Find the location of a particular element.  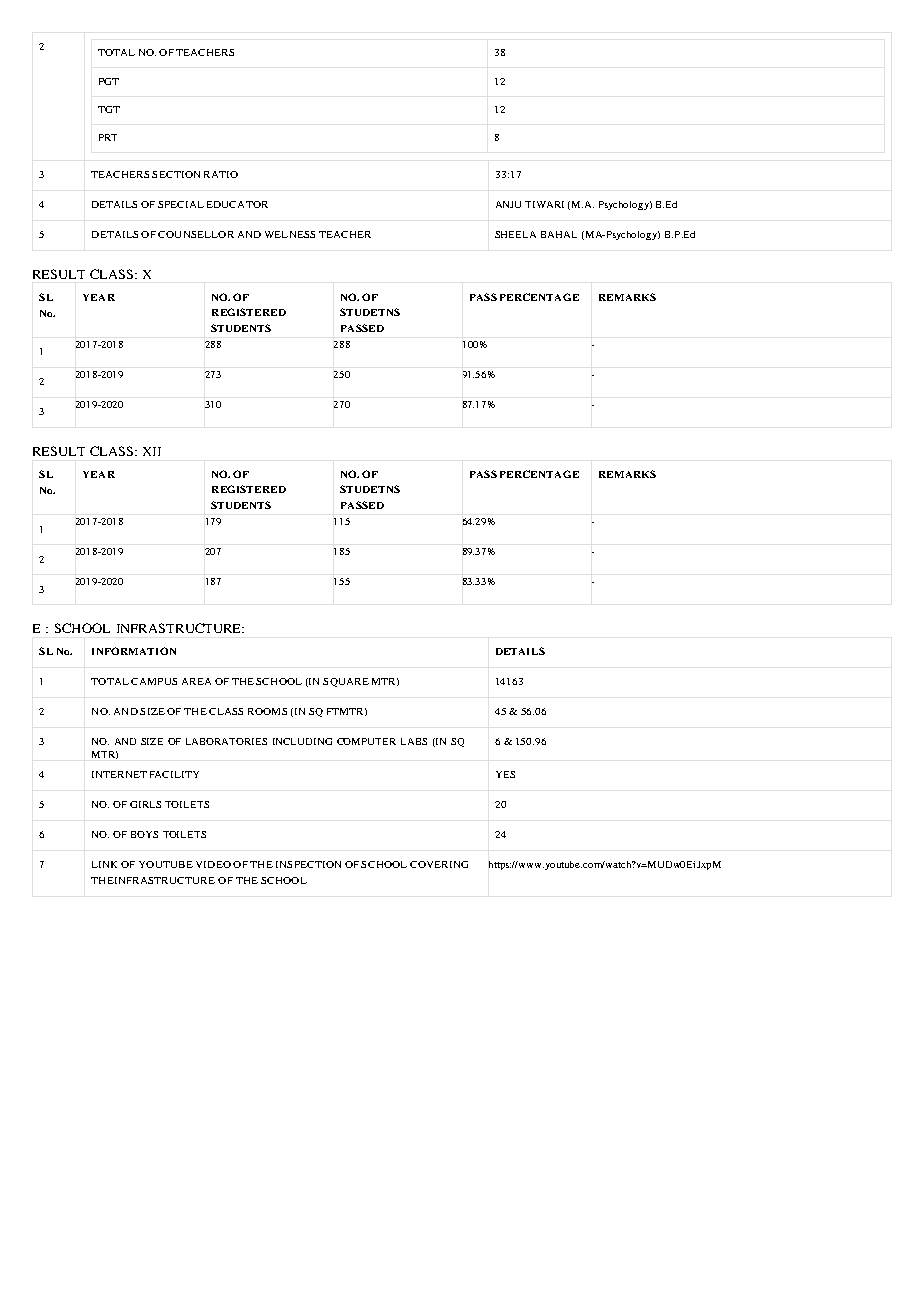

COUNSELLOR is located at coordinates (196, 234).
